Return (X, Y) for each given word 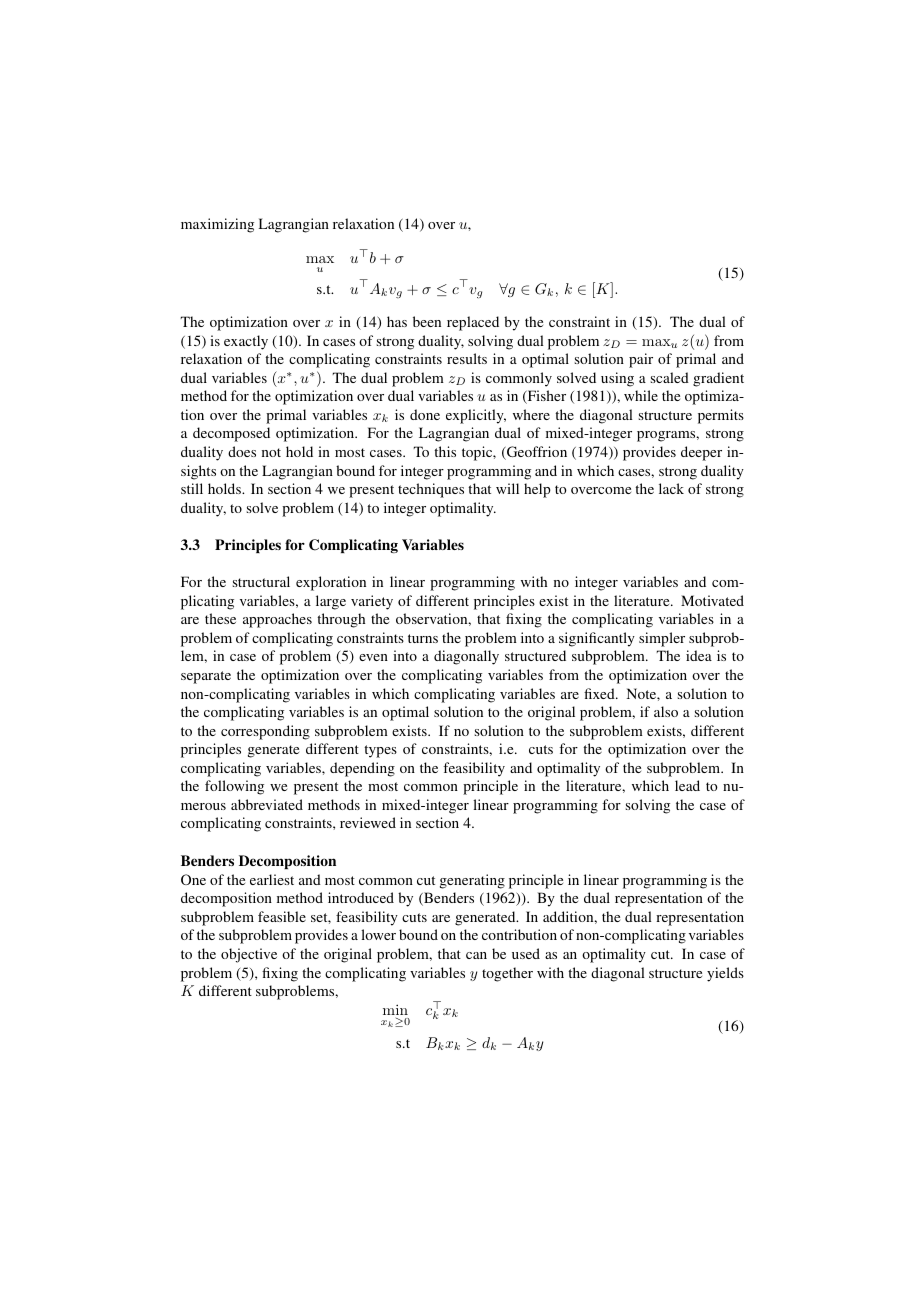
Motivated (712, 600)
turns (423, 638)
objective (249, 955)
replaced (473, 323)
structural (261, 581)
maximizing (217, 225)
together (507, 974)
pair (641, 360)
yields (725, 974)
